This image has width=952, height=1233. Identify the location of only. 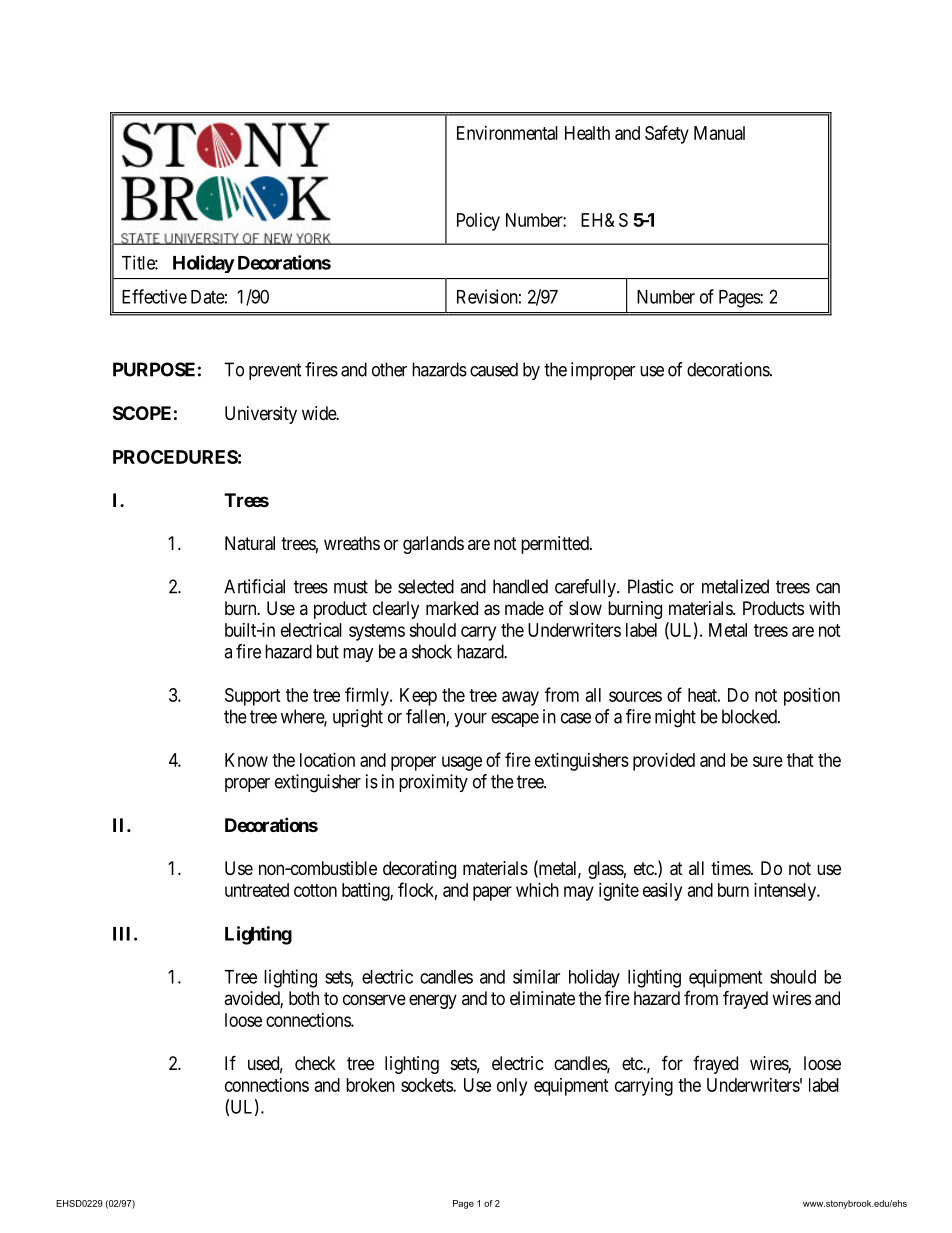
(512, 1087).
